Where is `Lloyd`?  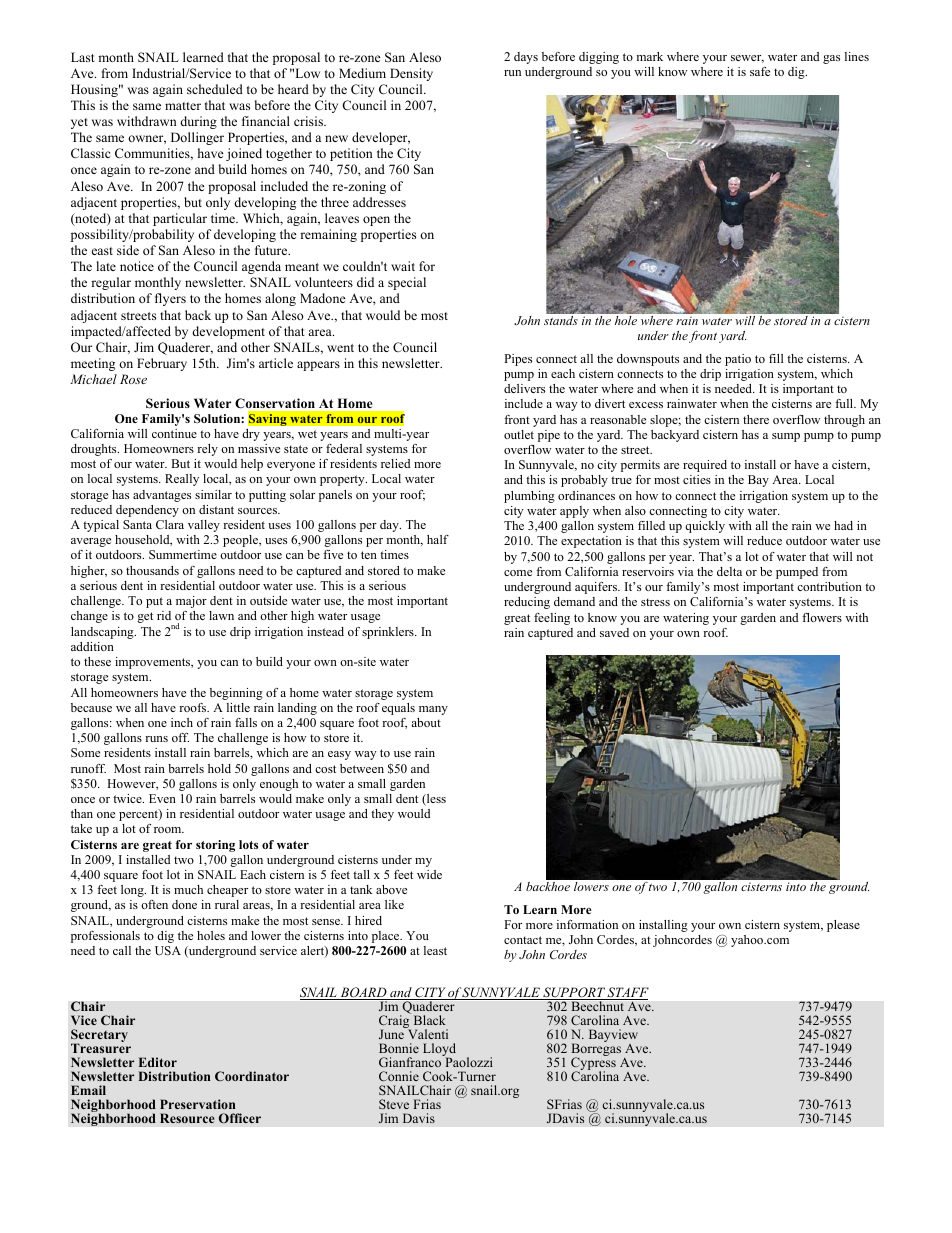
Lloyd is located at coordinates (439, 1051).
